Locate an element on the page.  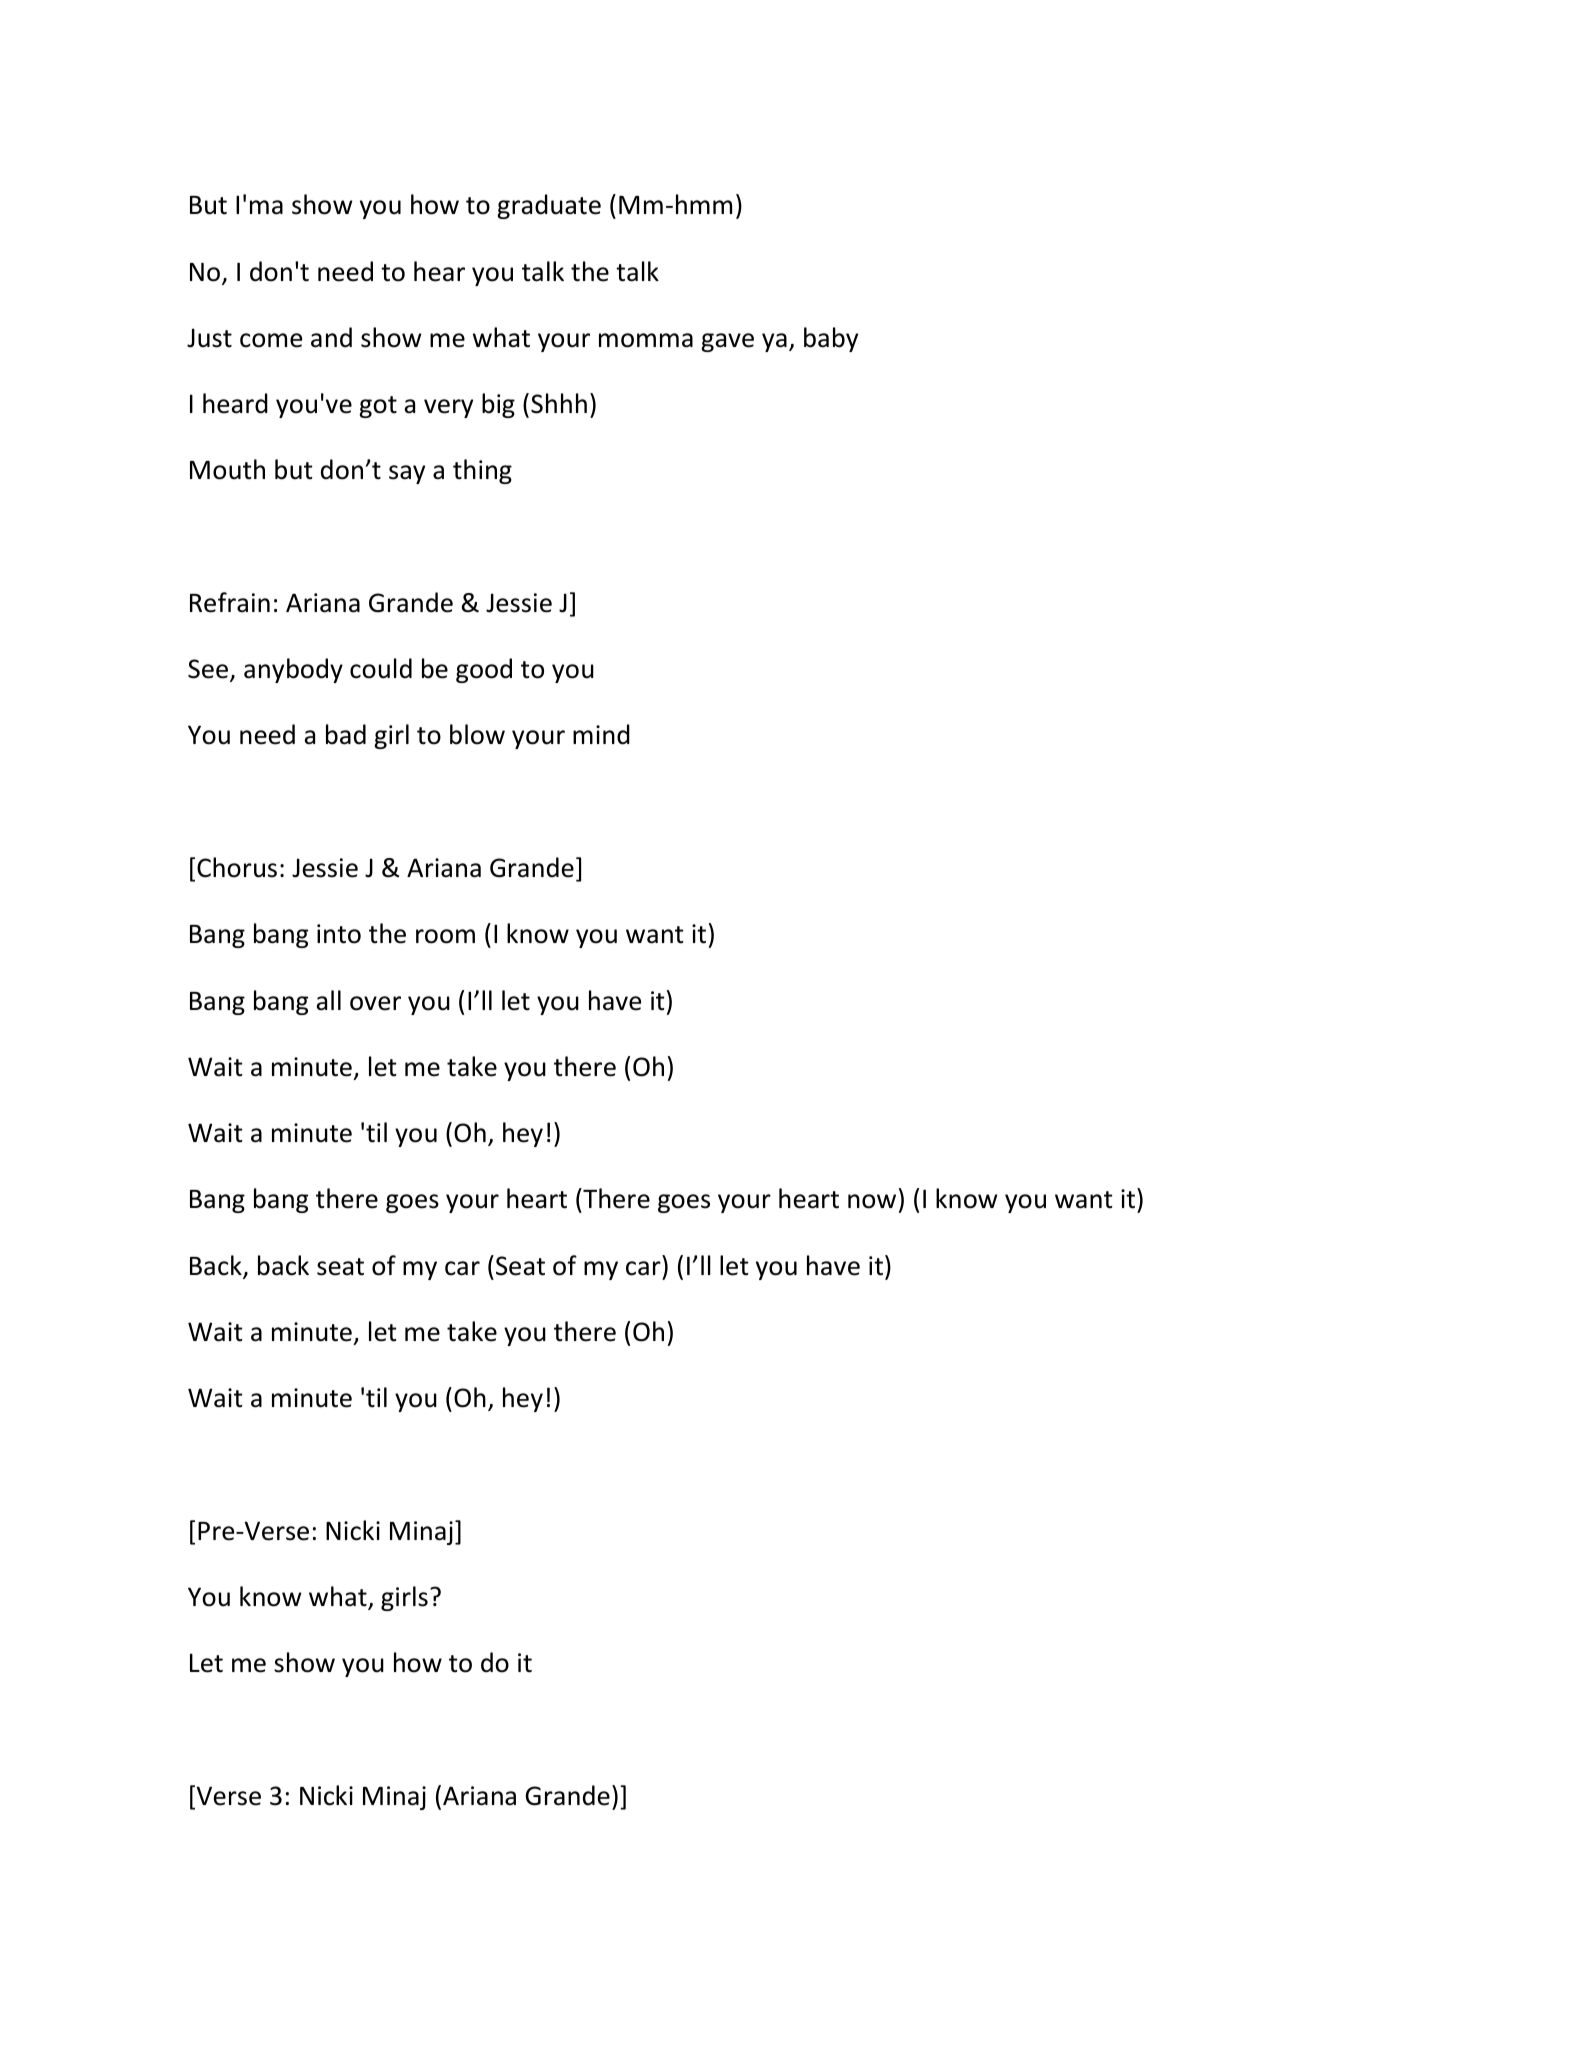
over is located at coordinates (375, 1003).
